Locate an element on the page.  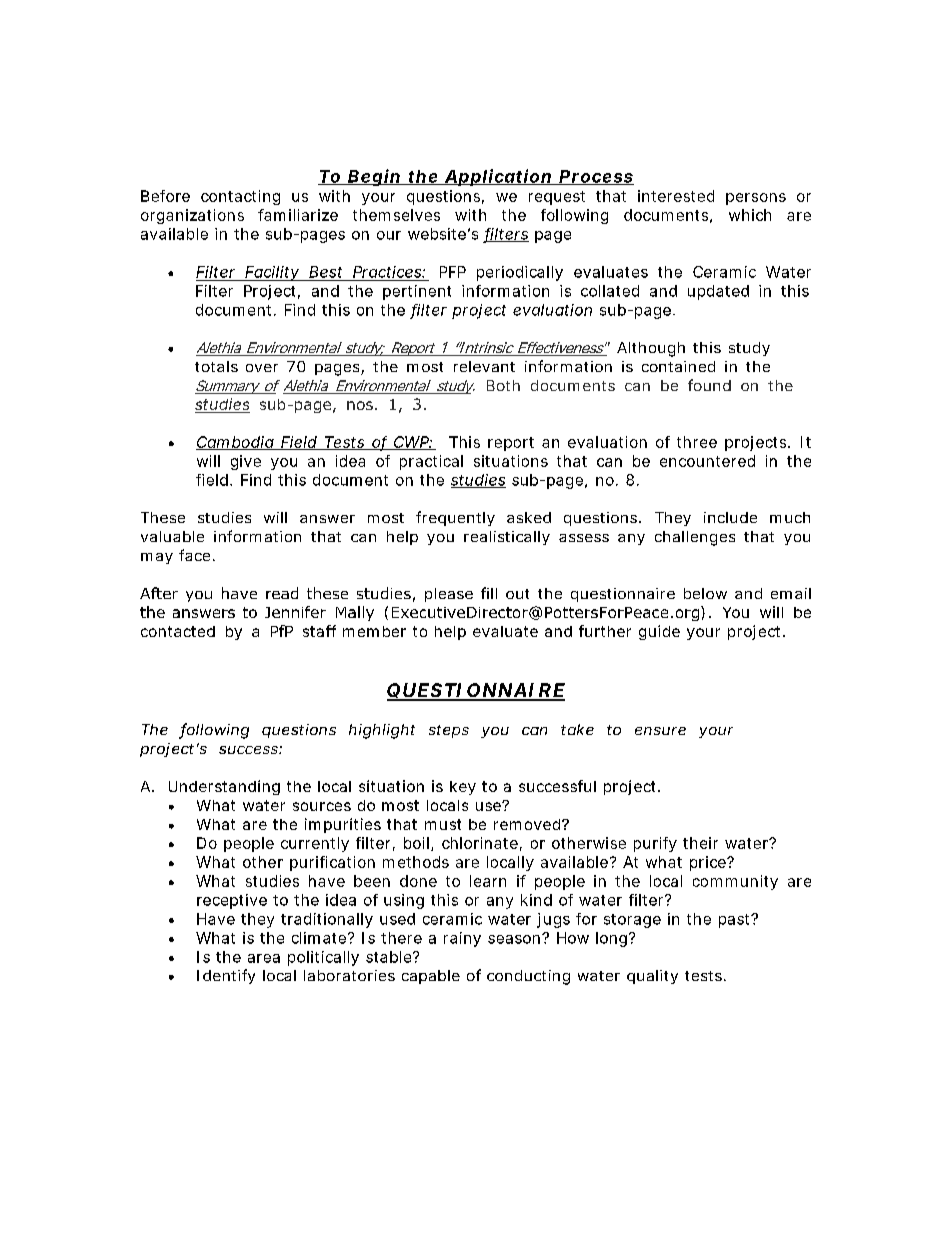
Understanding is located at coordinates (224, 787).
